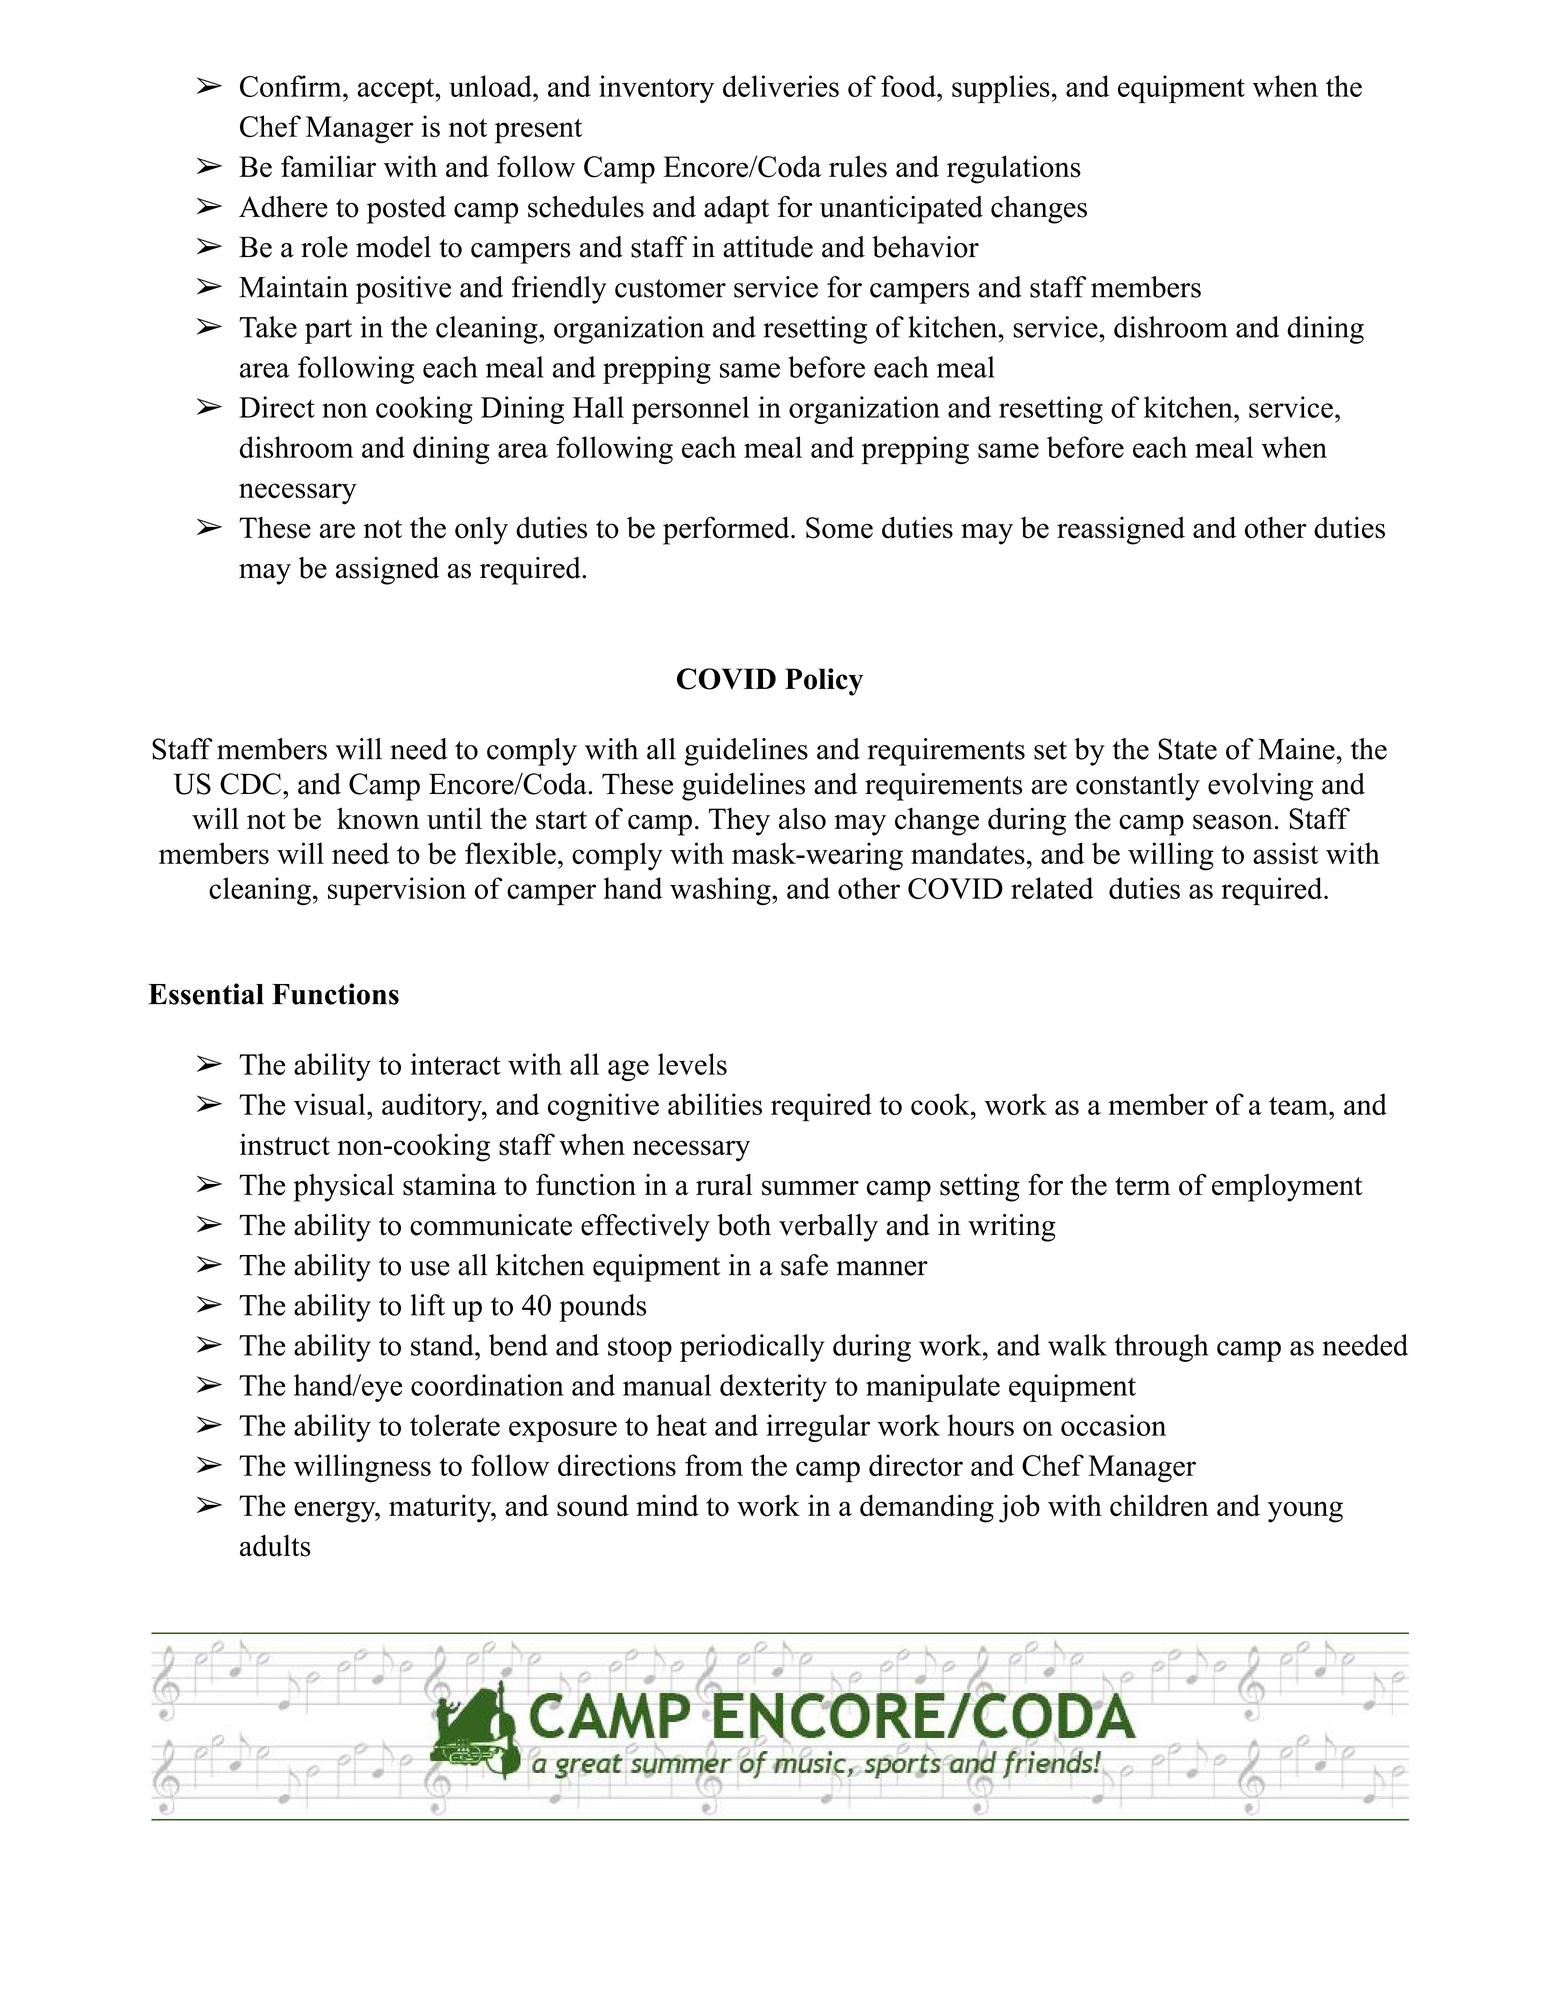 Image resolution: width=1547 pixels, height=2002 pixels. Describe the element at coordinates (781, 86) in the screenshot. I see `deliveries` at that location.
